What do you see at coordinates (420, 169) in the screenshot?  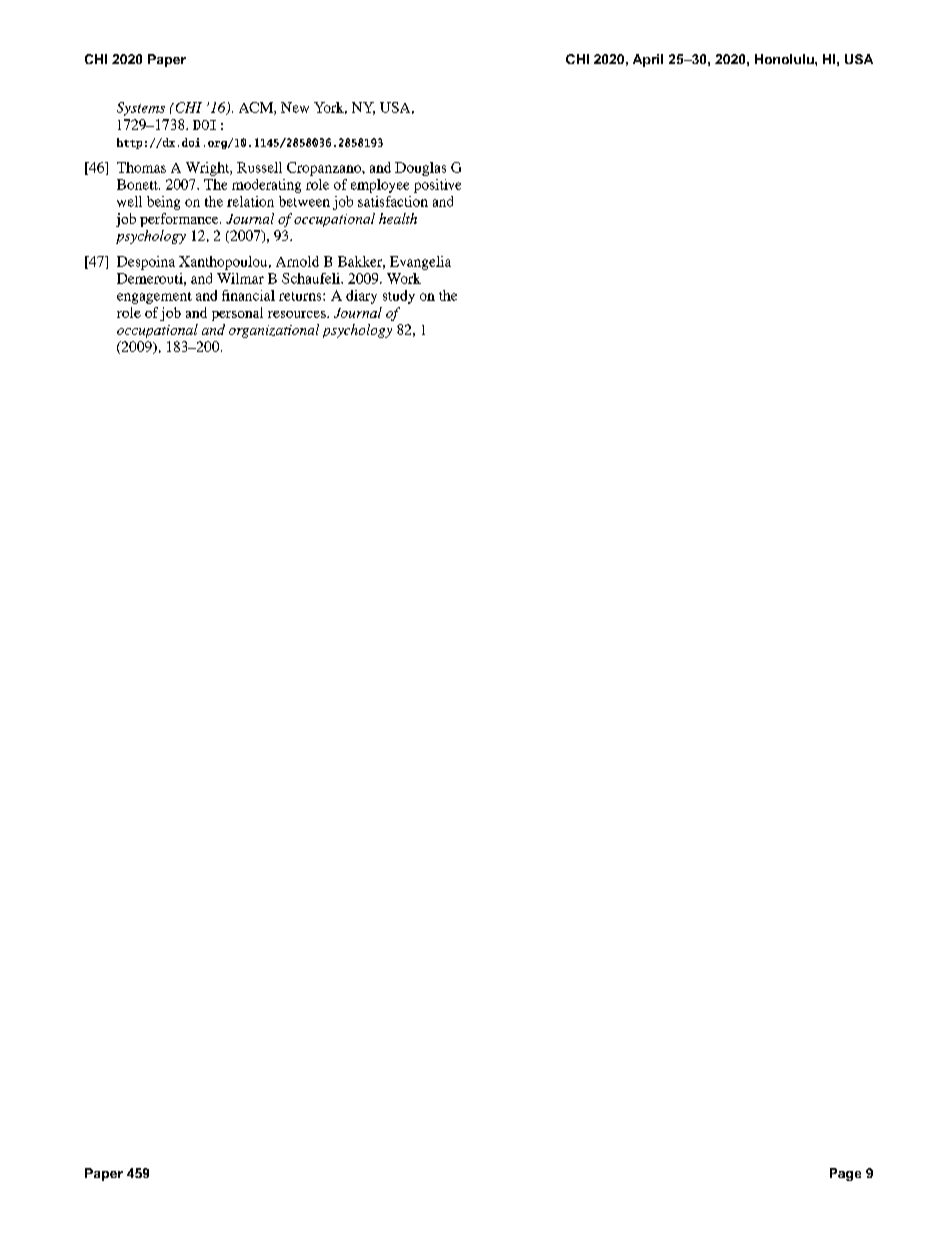 I see `Douglas` at bounding box center [420, 169].
